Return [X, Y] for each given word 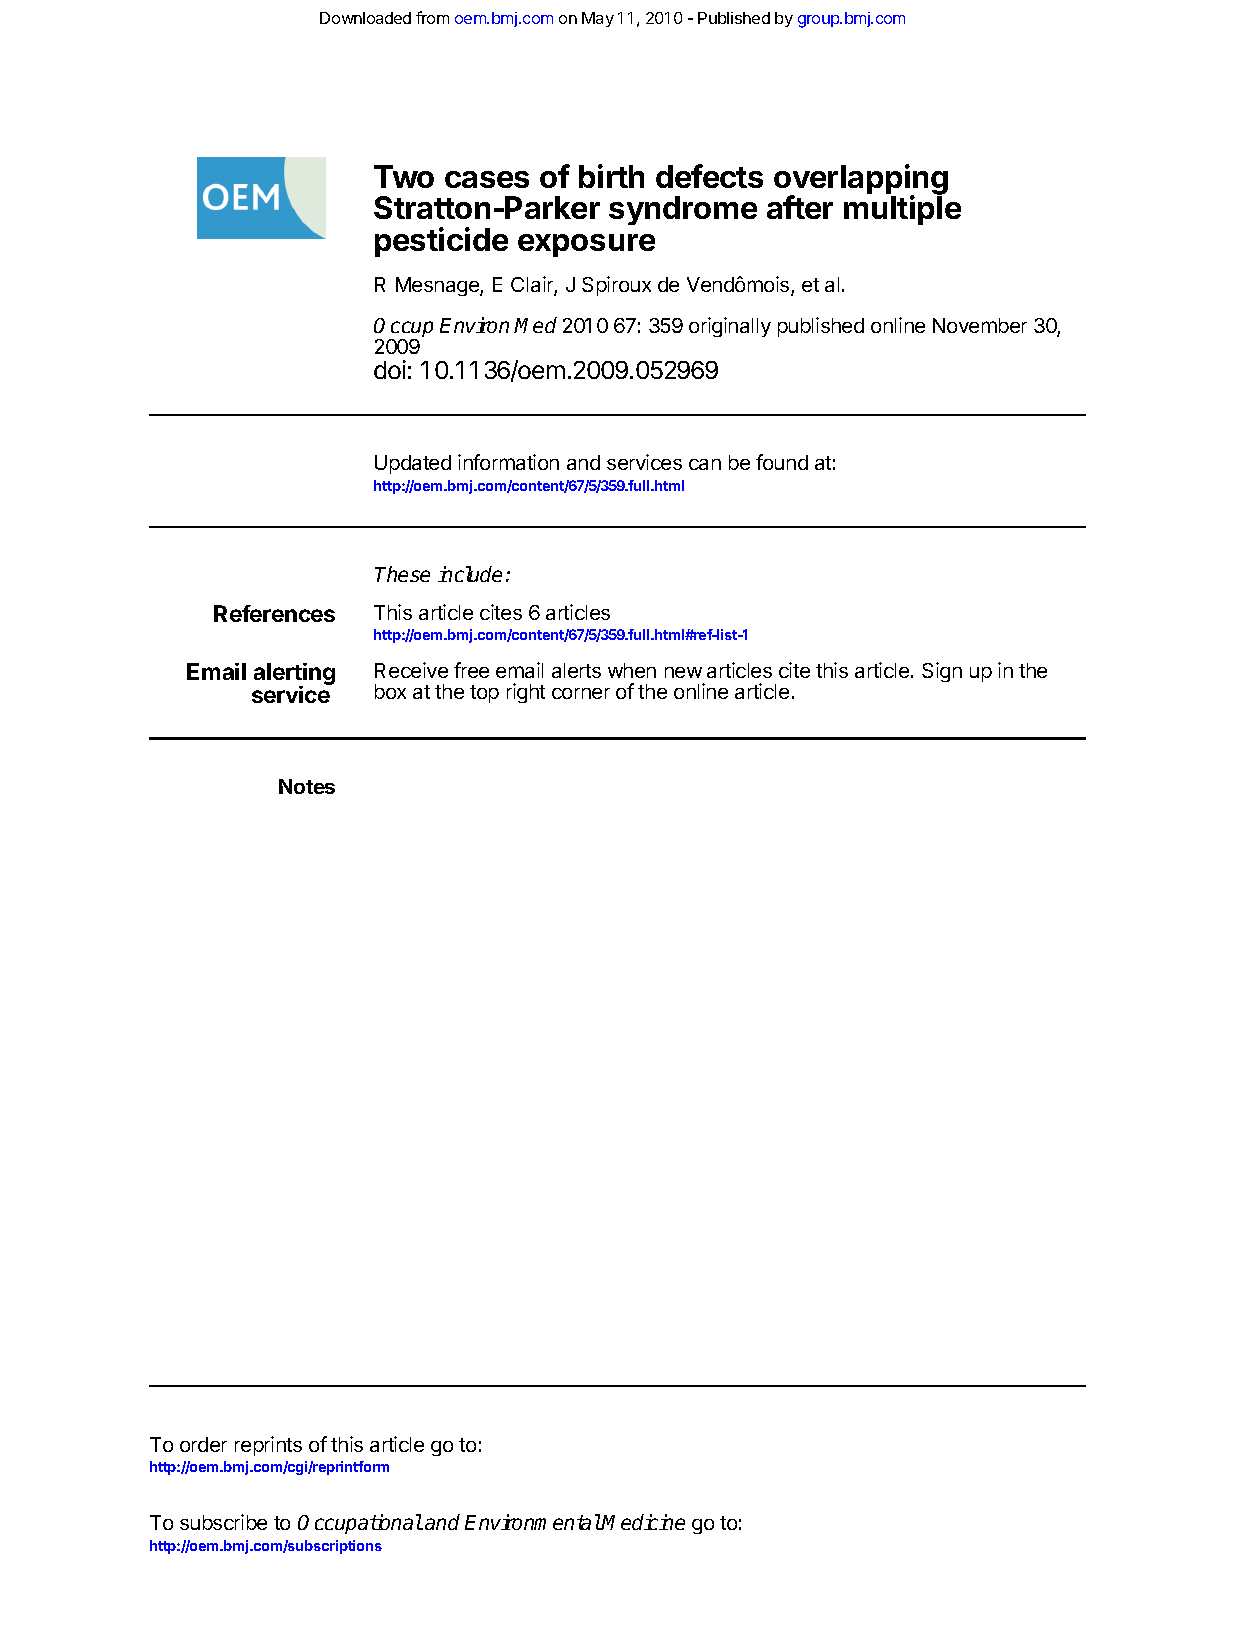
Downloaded [365, 18]
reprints [268, 1446]
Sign [942, 672]
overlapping [861, 181]
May [598, 19]
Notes [307, 786]
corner [581, 693]
